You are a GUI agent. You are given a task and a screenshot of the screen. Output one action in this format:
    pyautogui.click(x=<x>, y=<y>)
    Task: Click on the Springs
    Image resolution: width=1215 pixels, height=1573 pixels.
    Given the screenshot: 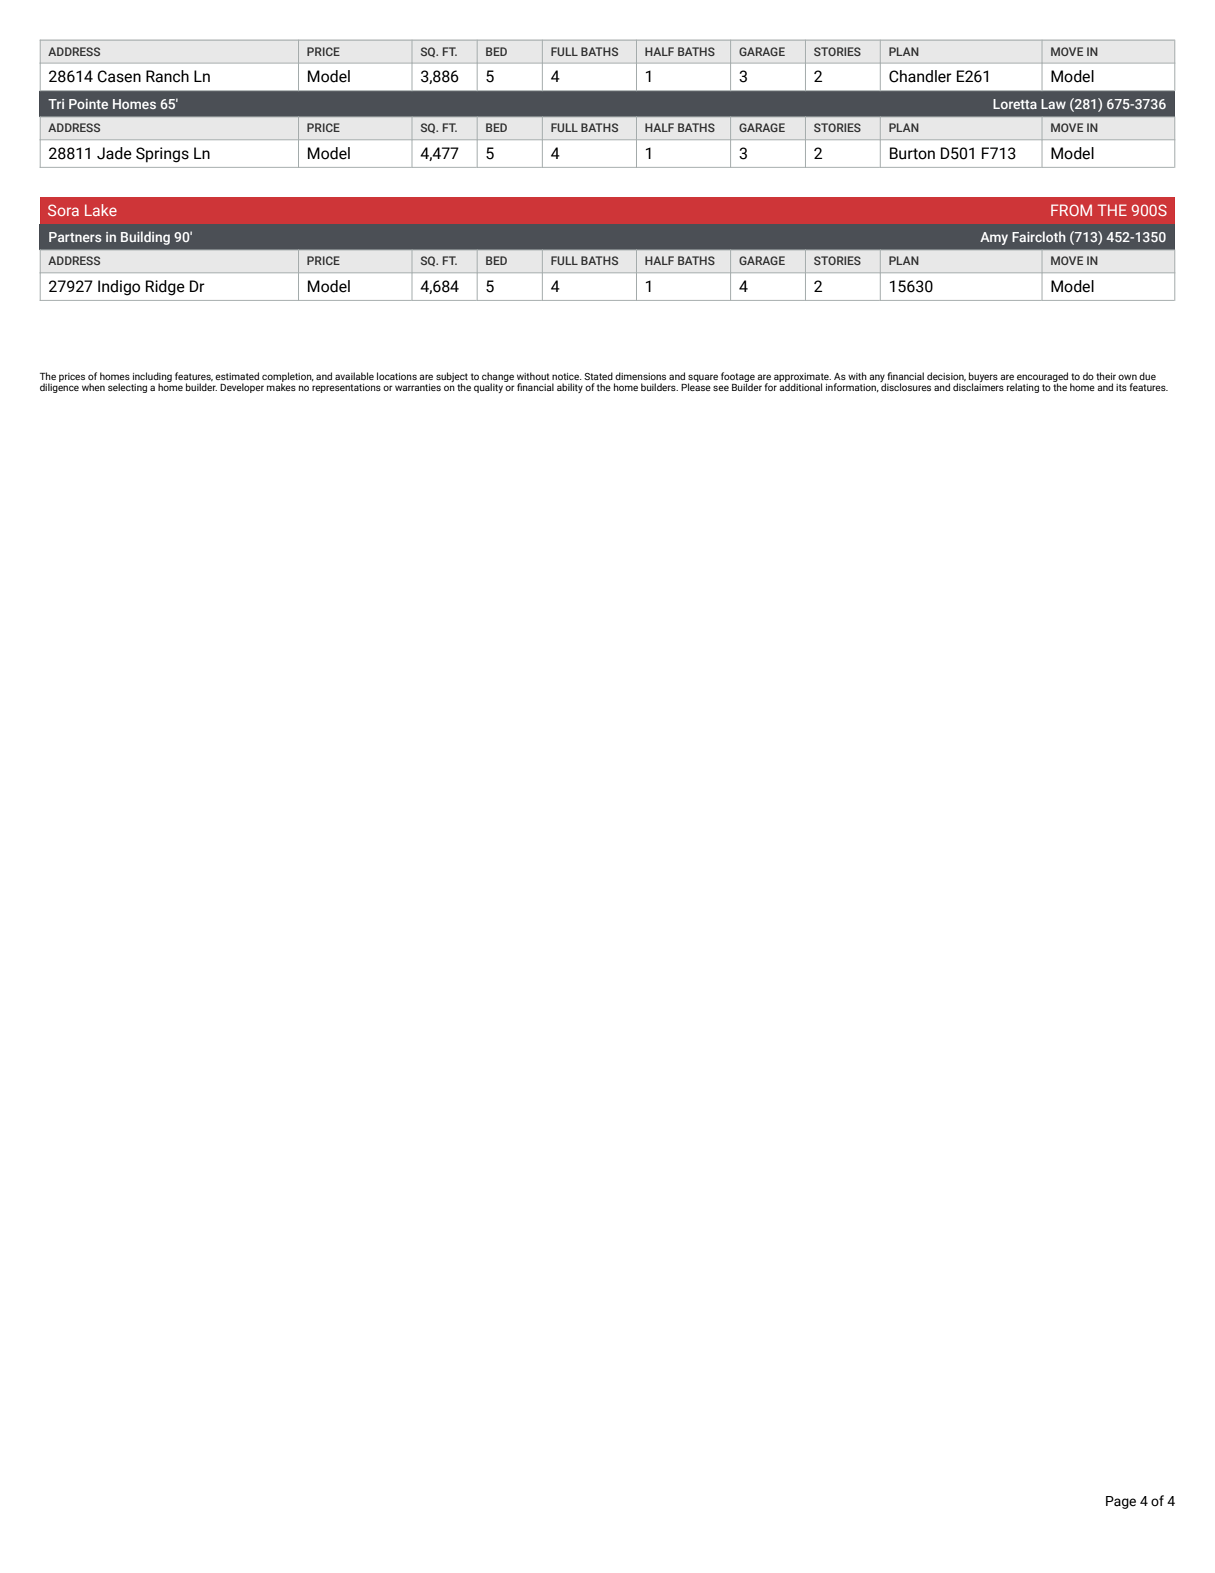 What is the action you would take?
    pyautogui.click(x=162, y=155)
